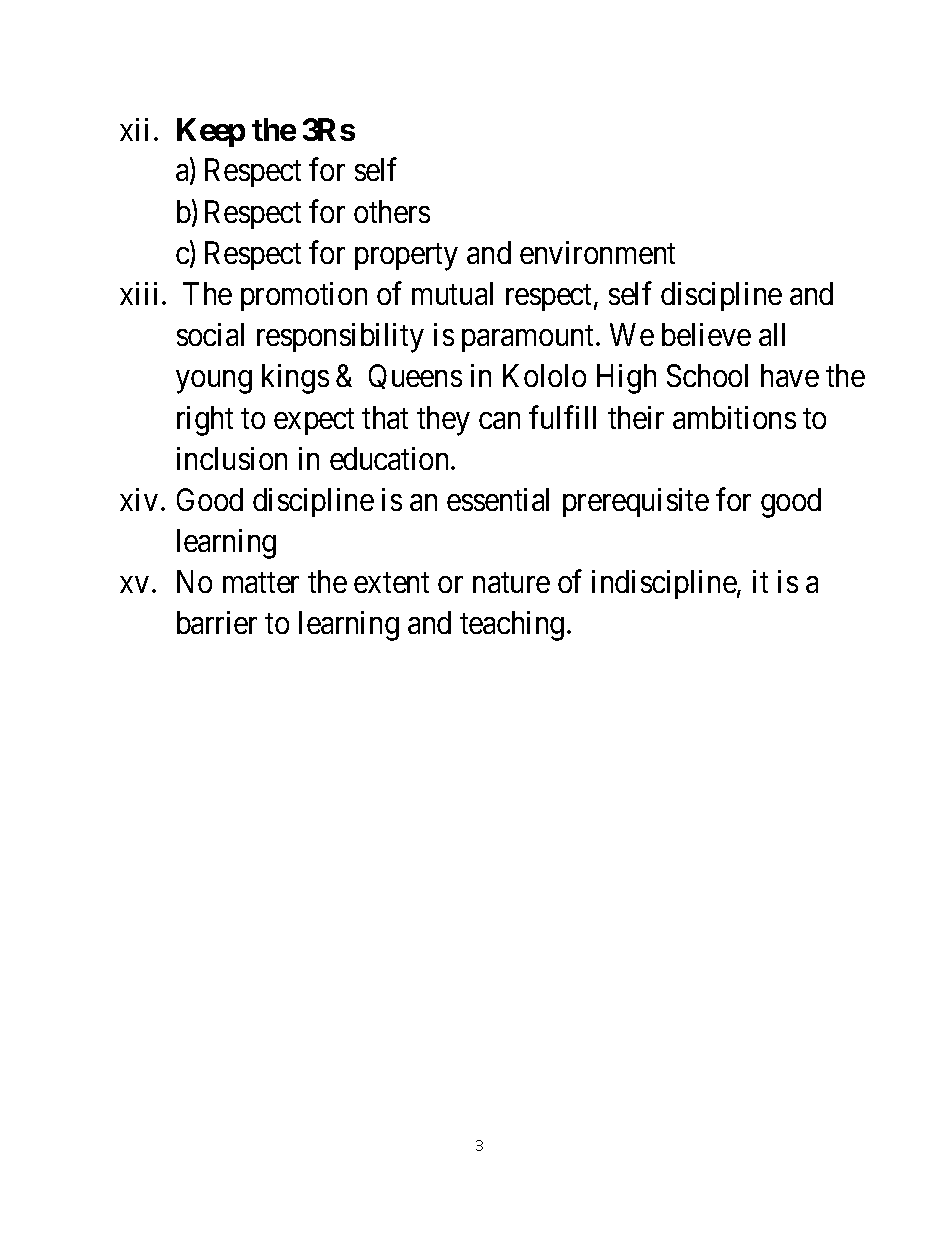 The image size is (952, 1233). What do you see at coordinates (707, 375) in the image?
I see `School` at bounding box center [707, 375].
